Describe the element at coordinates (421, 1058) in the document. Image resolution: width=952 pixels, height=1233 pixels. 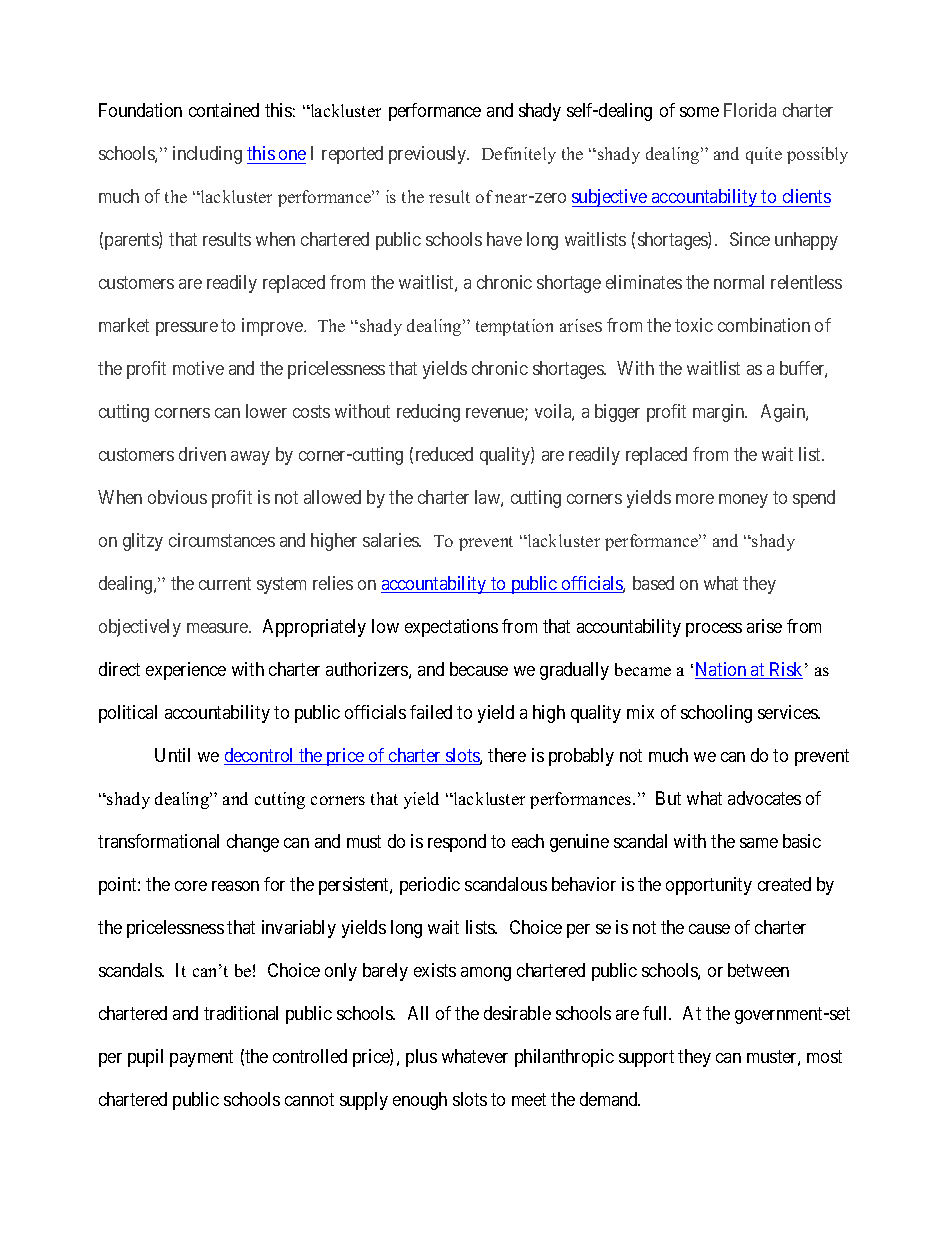
I see `plus` at that location.
